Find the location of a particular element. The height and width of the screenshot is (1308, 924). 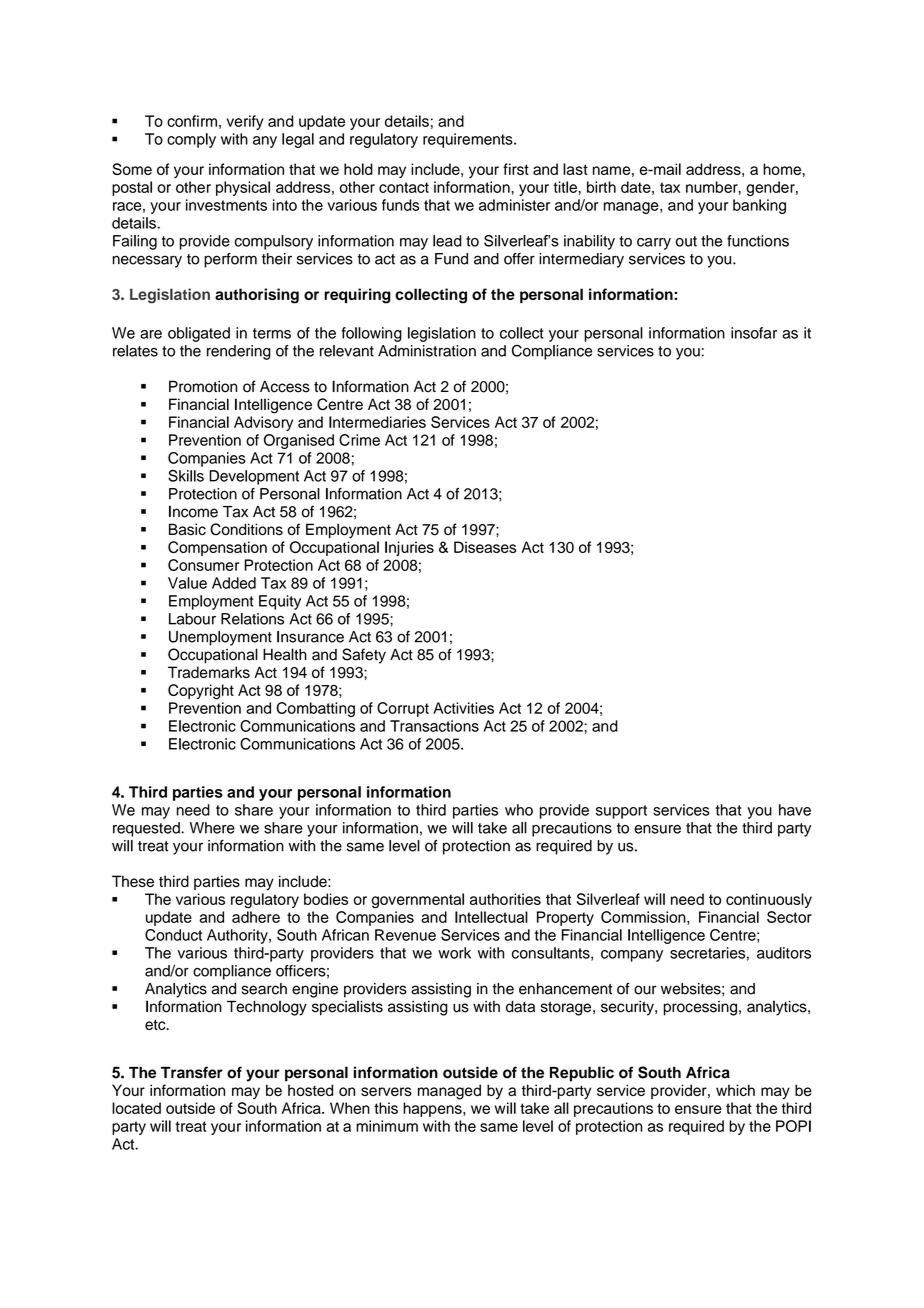

first is located at coordinates (516, 169).
